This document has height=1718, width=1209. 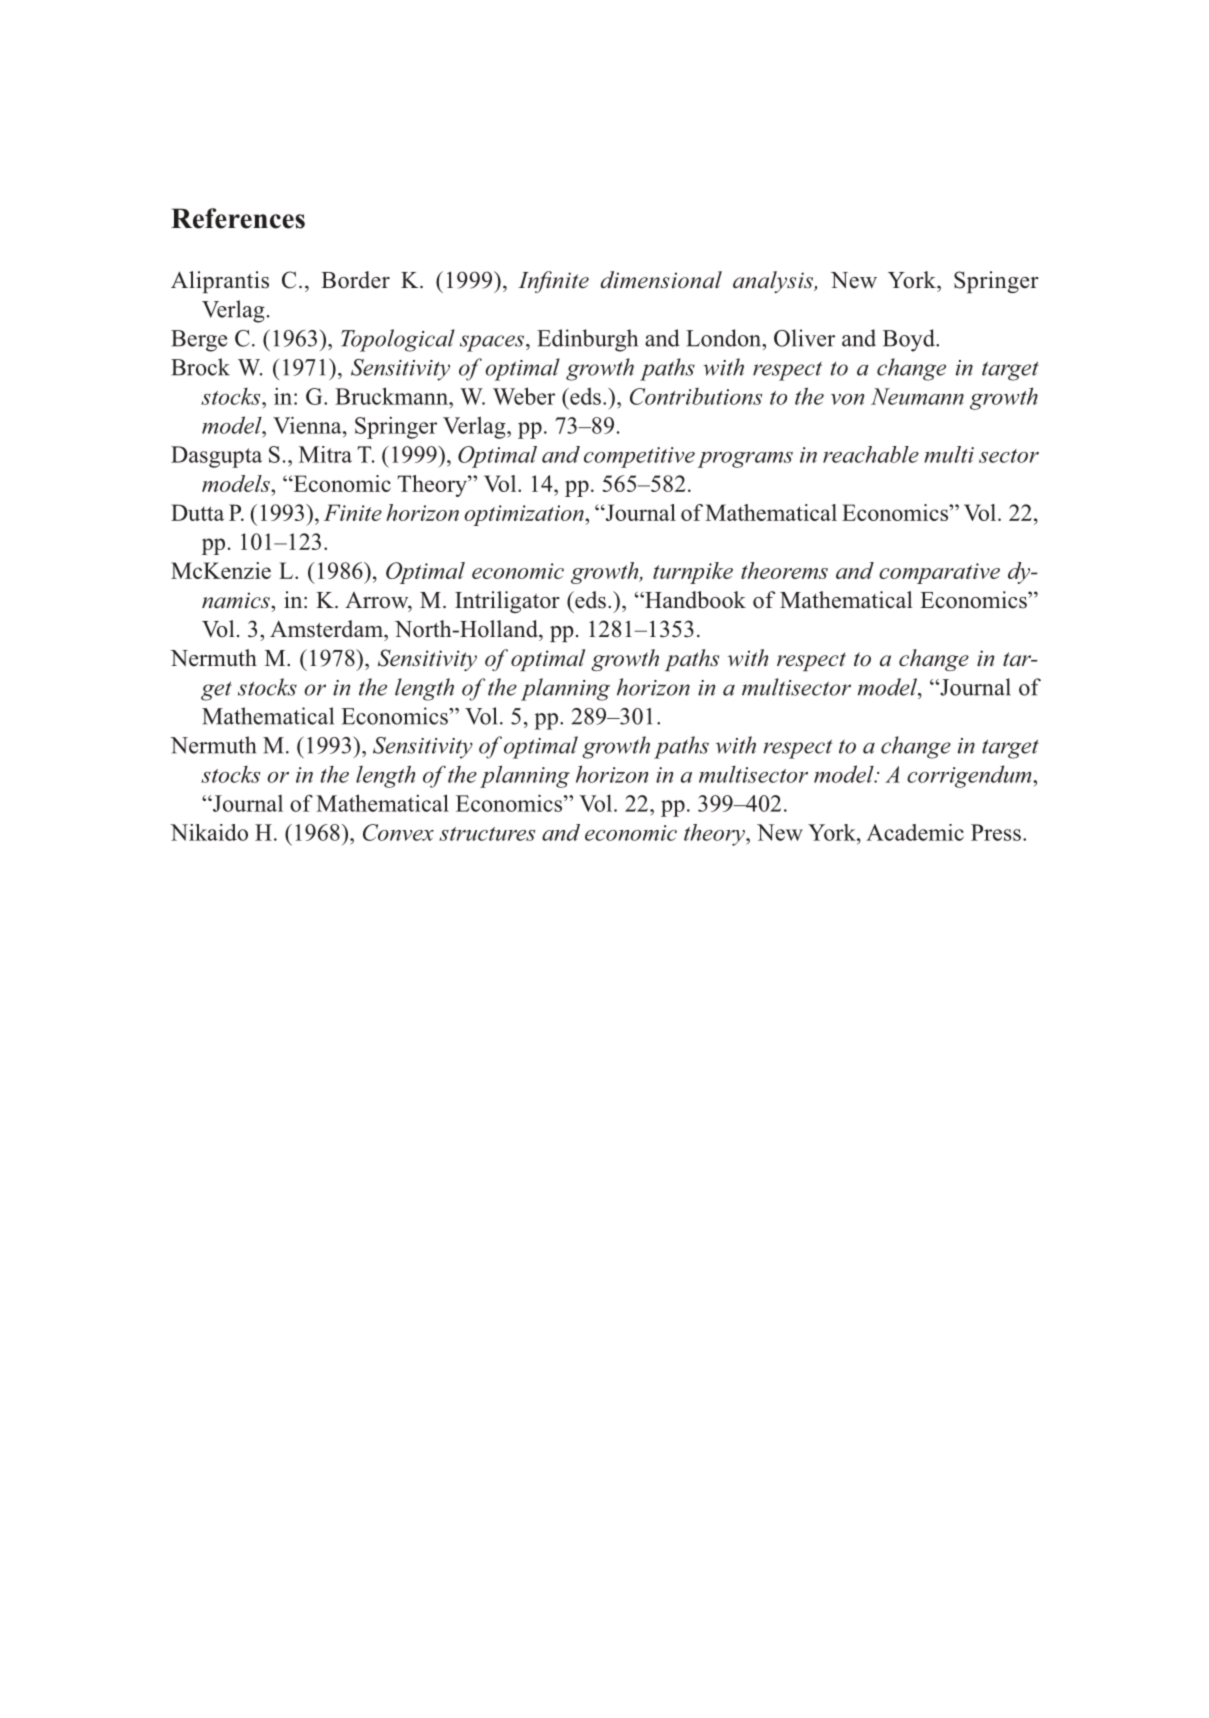 I want to click on dimensional, so click(x=661, y=280).
